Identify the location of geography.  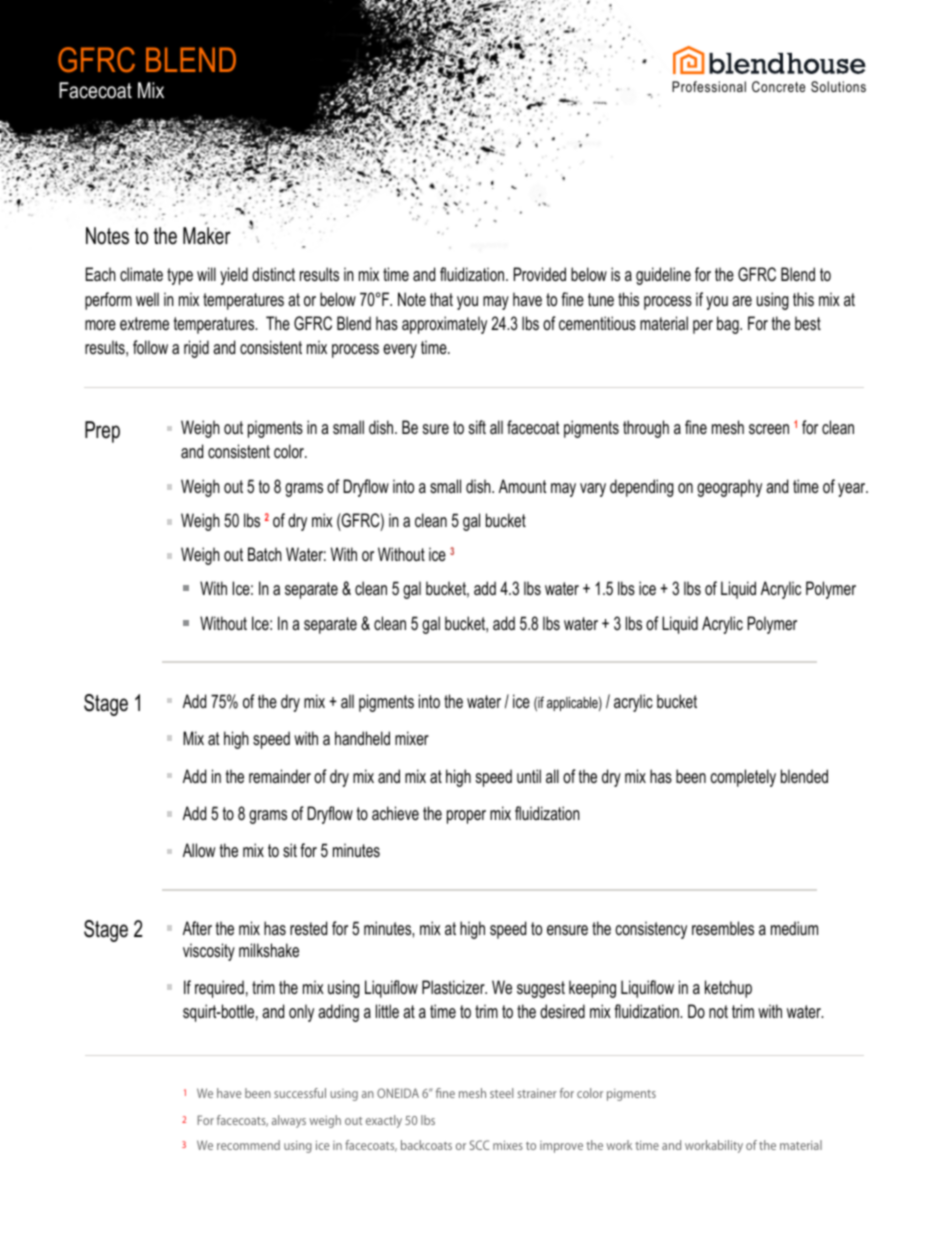
(729, 488).
